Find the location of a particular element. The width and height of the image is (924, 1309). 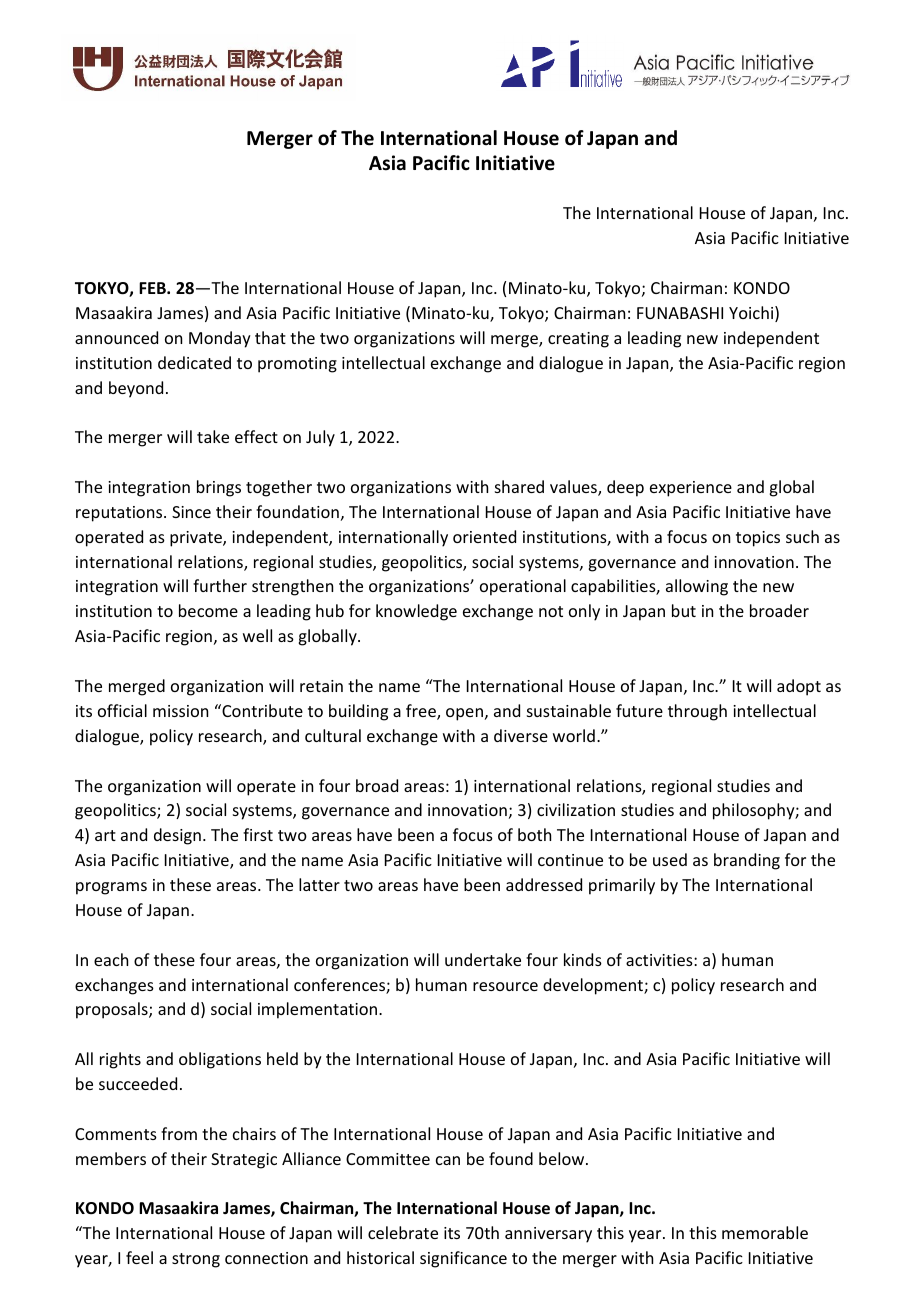

Yoichi is located at coordinates (752, 314).
